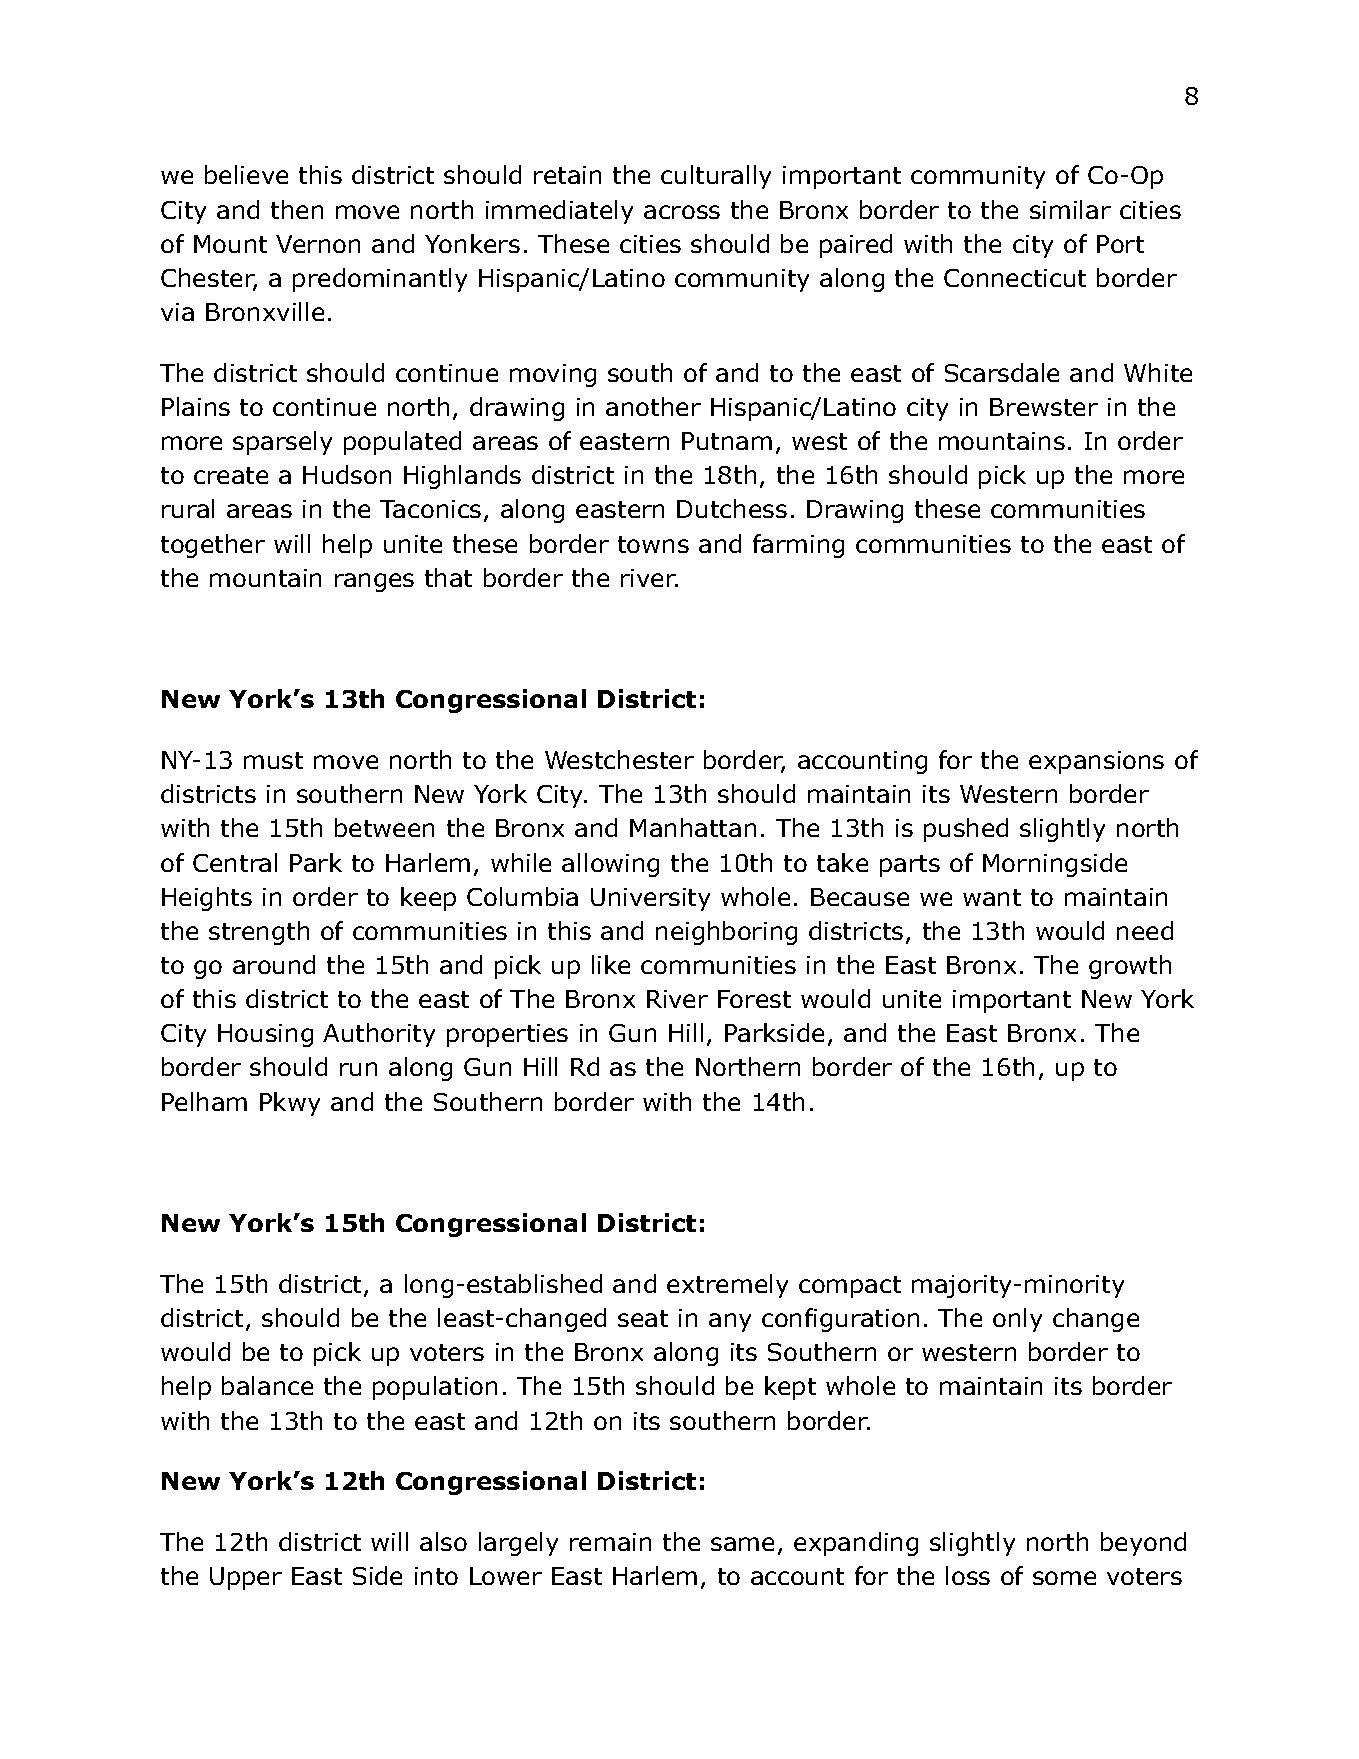  Describe the element at coordinates (727, 1286) in the screenshot. I see `extremely` at that location.
